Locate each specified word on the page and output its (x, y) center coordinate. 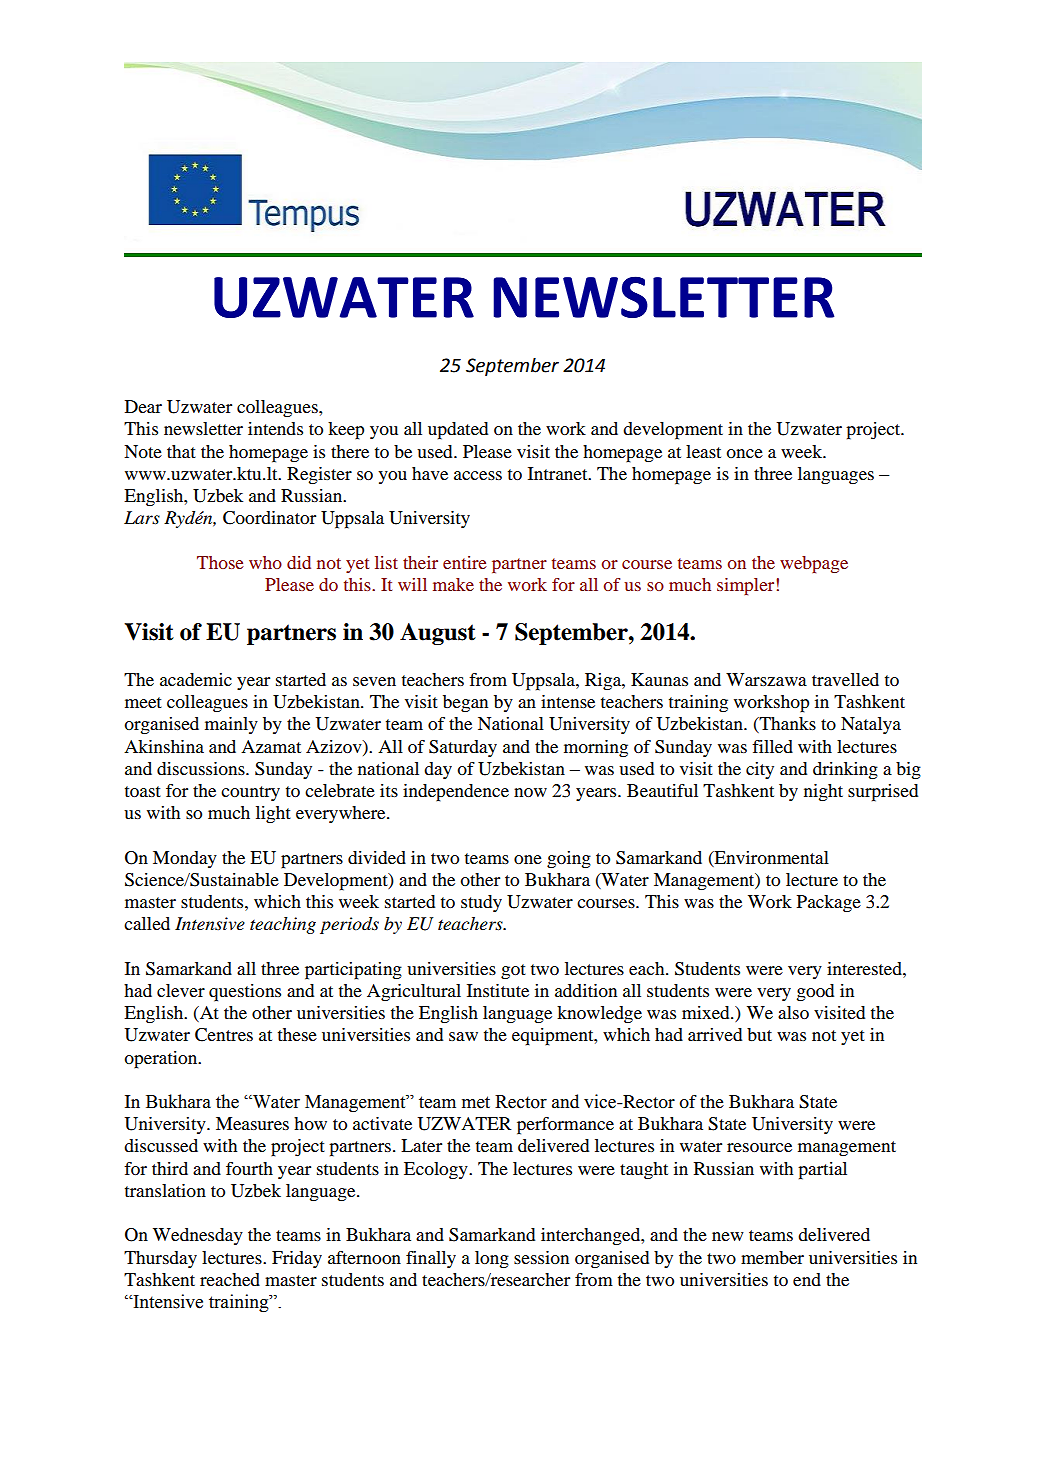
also (793, 1012)
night (823, 793)
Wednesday (198, 1236)
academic (196, 679)
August (438, 634)
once (744, 453)
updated (458, 431)
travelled (845, 679)
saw (463, 1036)
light (273, 814)
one (528, 859)
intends (275, 428)
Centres (224, 1035)
